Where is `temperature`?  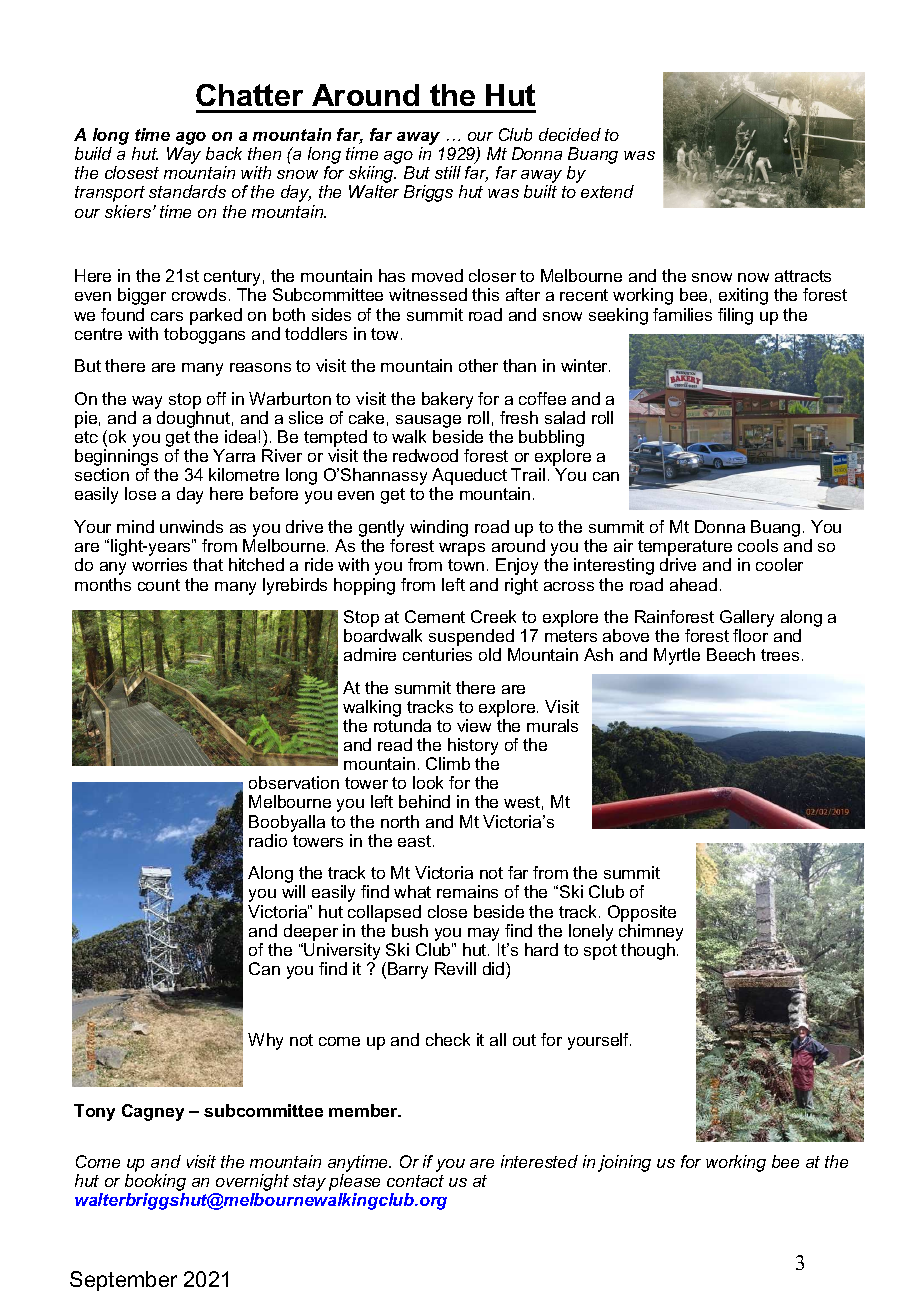
temperature is located at coordinates (685, 549).
